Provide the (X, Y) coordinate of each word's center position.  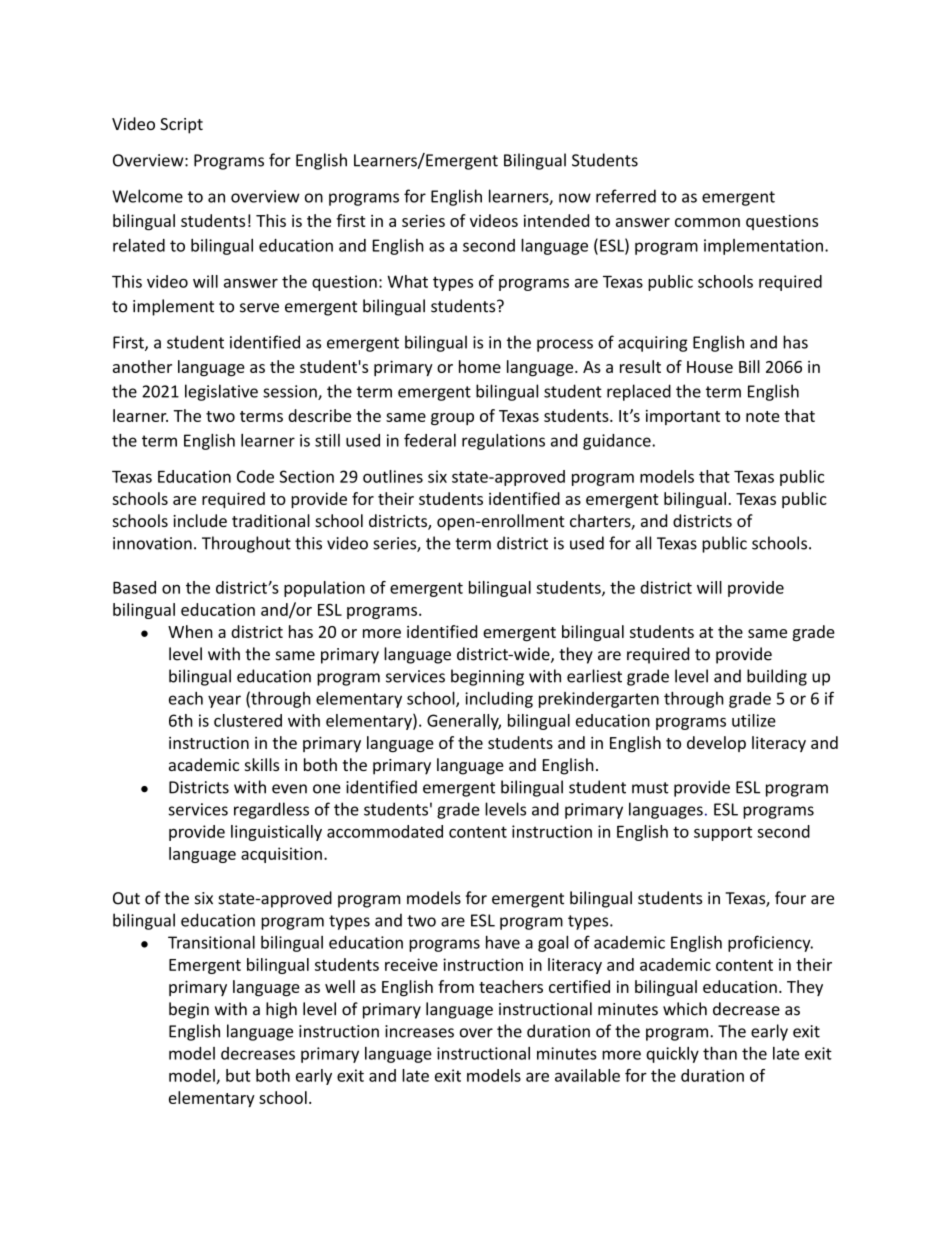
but (238, 1075)
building (777, 677)
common (707, 222)
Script (181, 126)
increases (419, 1031)
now (575, 198)
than (720, 1053)
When (190, 631)
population (324, 589)
